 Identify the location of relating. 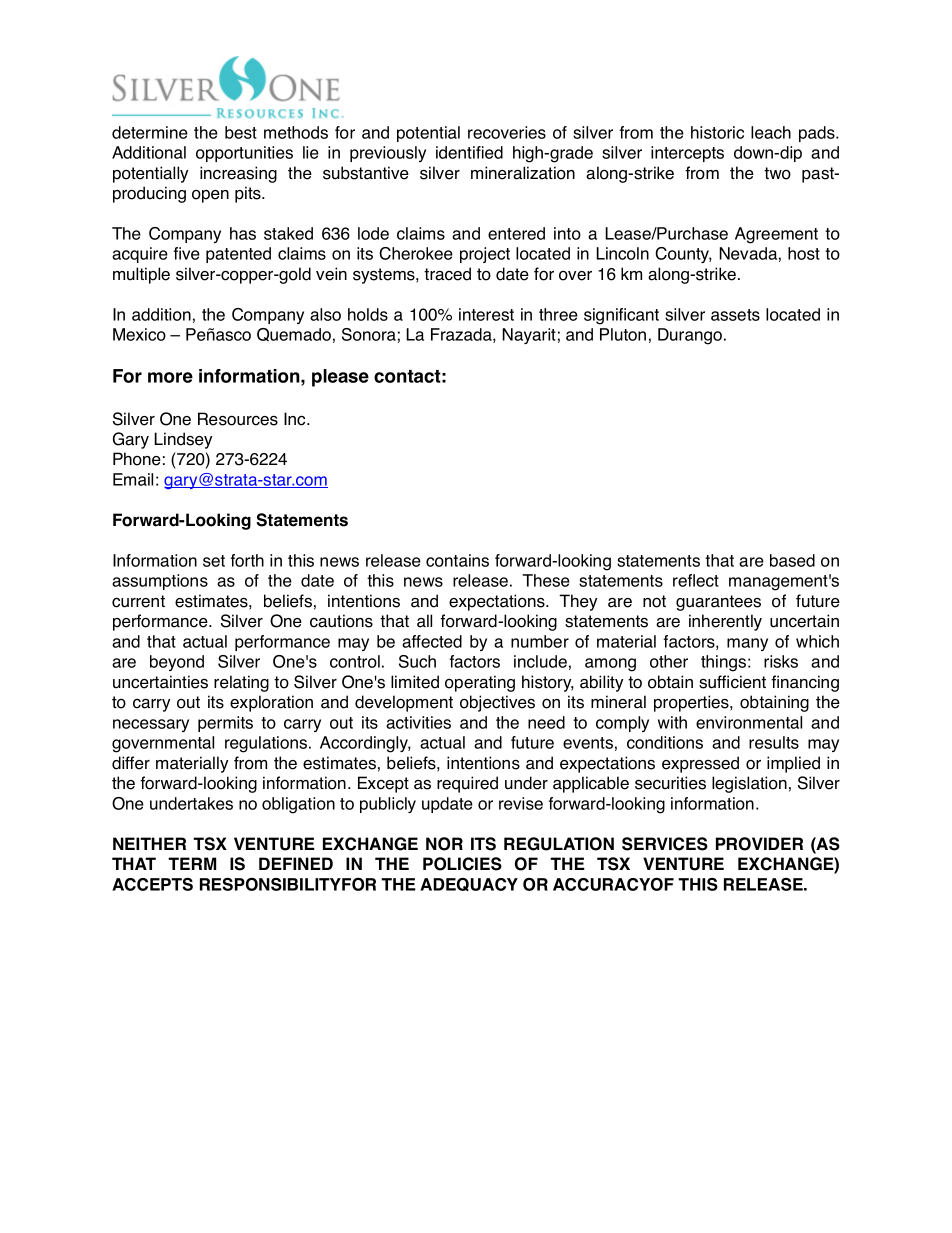
(241, 683).
